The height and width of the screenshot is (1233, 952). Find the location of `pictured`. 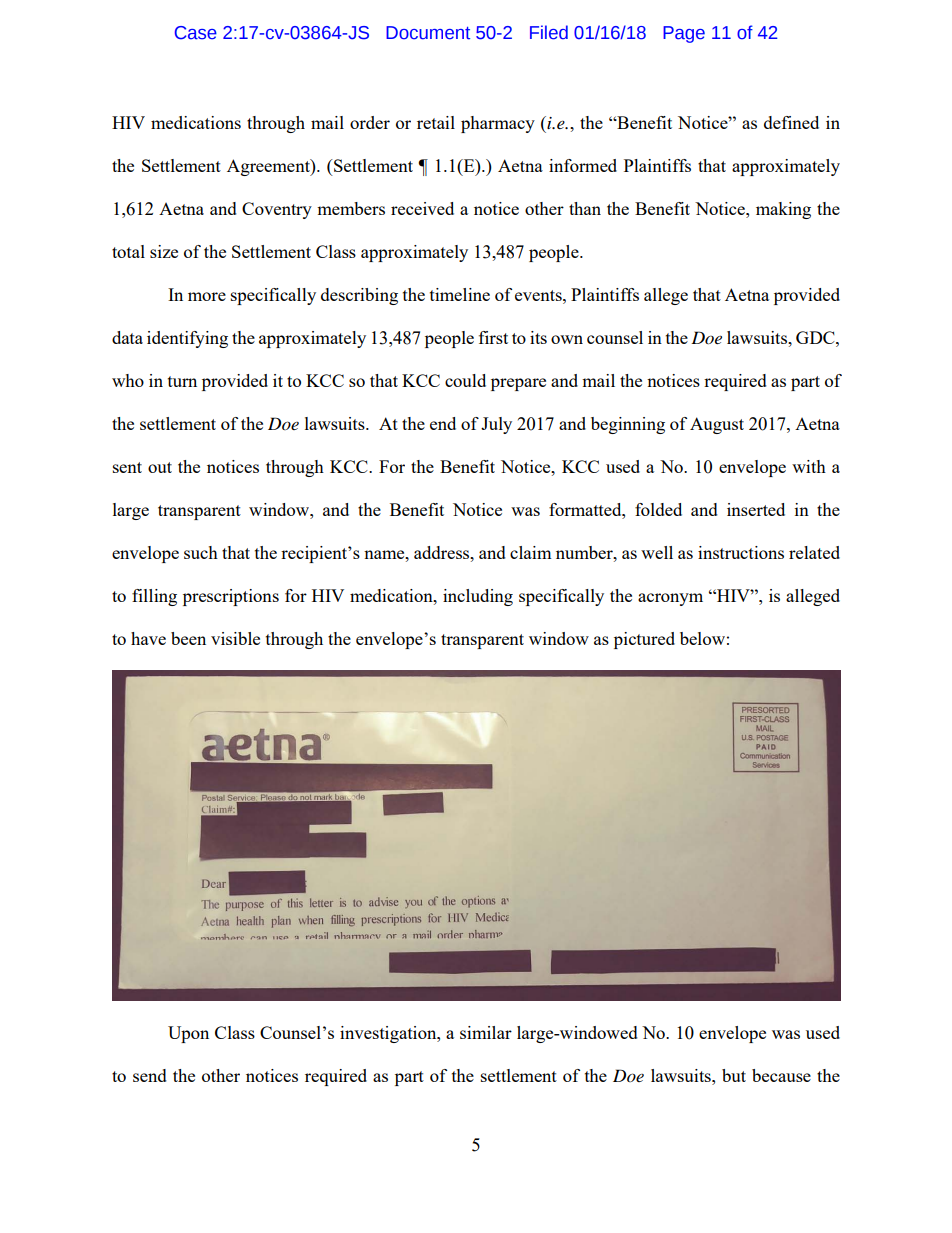

pictured is located at coordinates (644, 640).
